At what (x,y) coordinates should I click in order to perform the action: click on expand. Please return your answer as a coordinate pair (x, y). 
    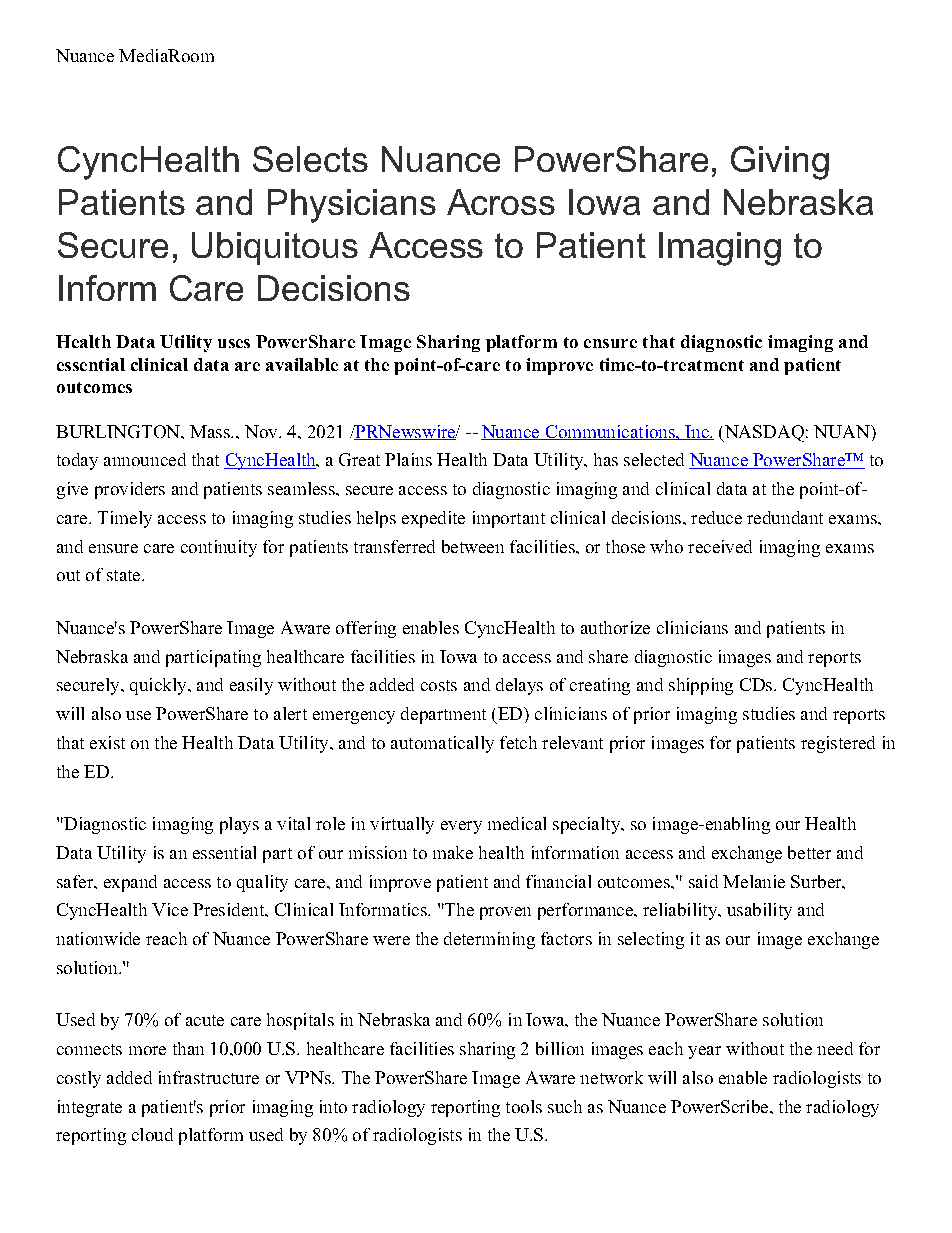
    Looking at the image, I should click on (130, 883).
